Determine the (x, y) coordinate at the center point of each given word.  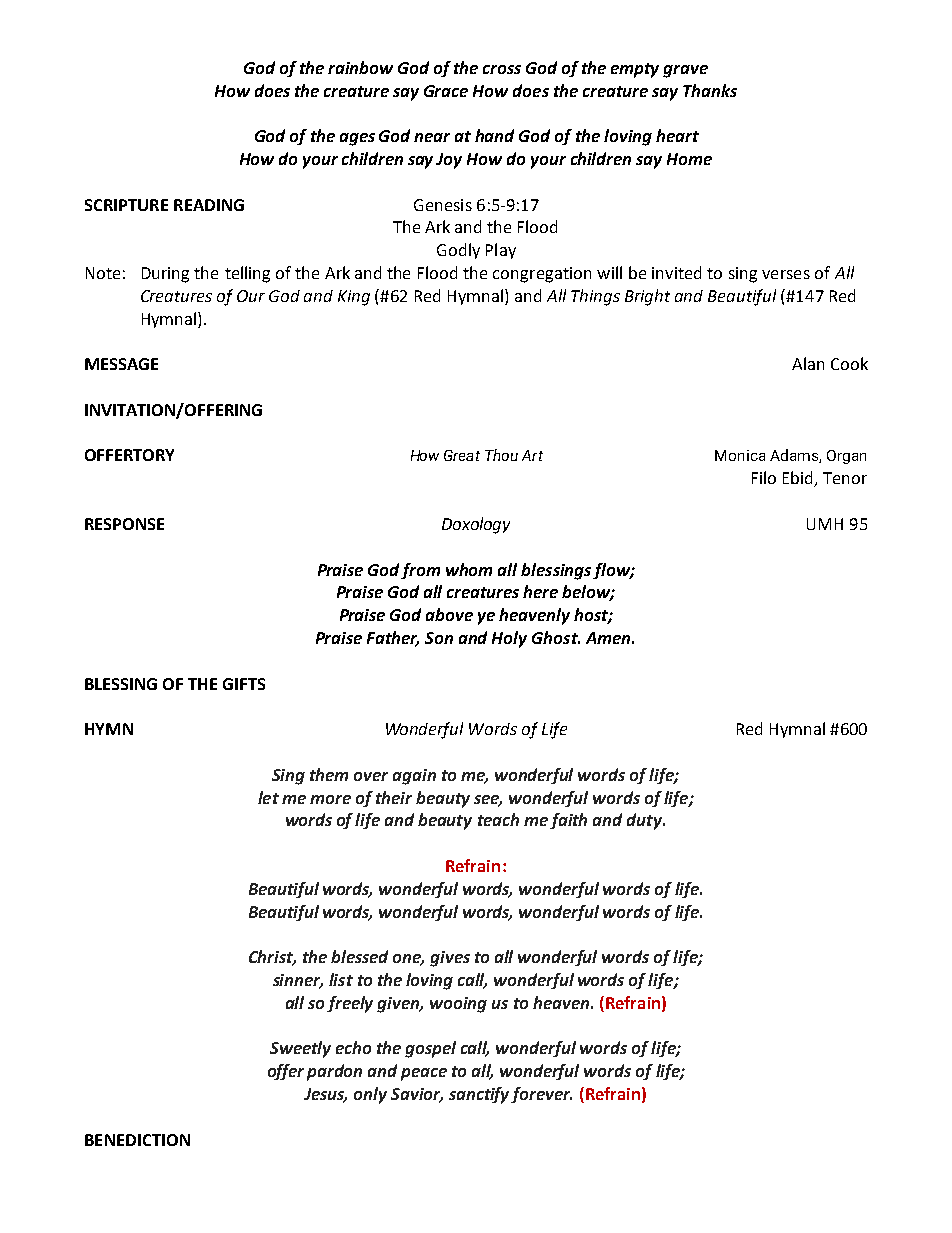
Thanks (710, 90)
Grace (446, 91)
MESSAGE (121, 364)
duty (645, 821)
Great (462, 455)
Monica (740, 455)
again (414, 777)
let (268, 797)
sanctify (479, 1095)
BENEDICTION (137, 1140)
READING (209, 205)
